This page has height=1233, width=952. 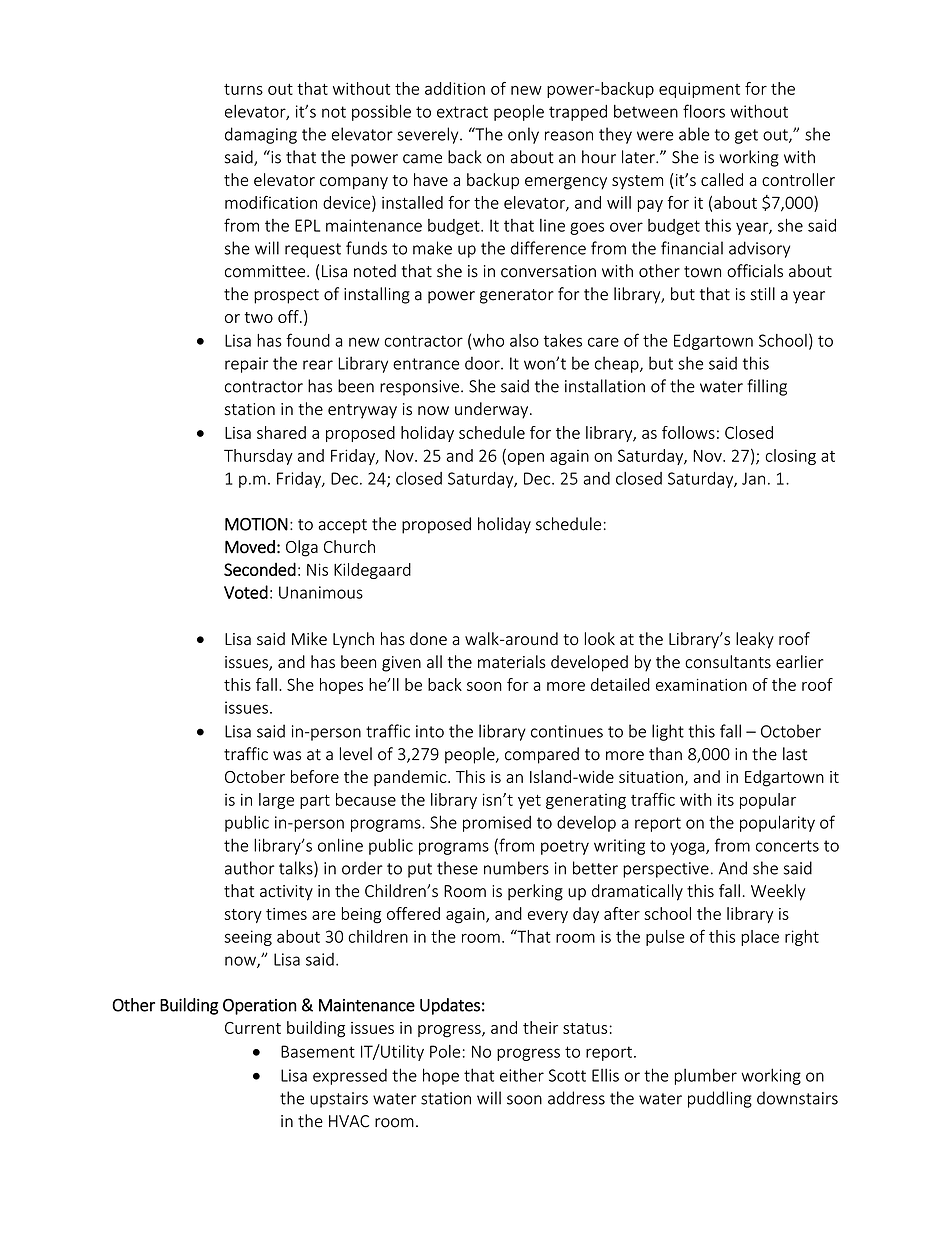 I want to click on still, so click(x=763, y=294).
